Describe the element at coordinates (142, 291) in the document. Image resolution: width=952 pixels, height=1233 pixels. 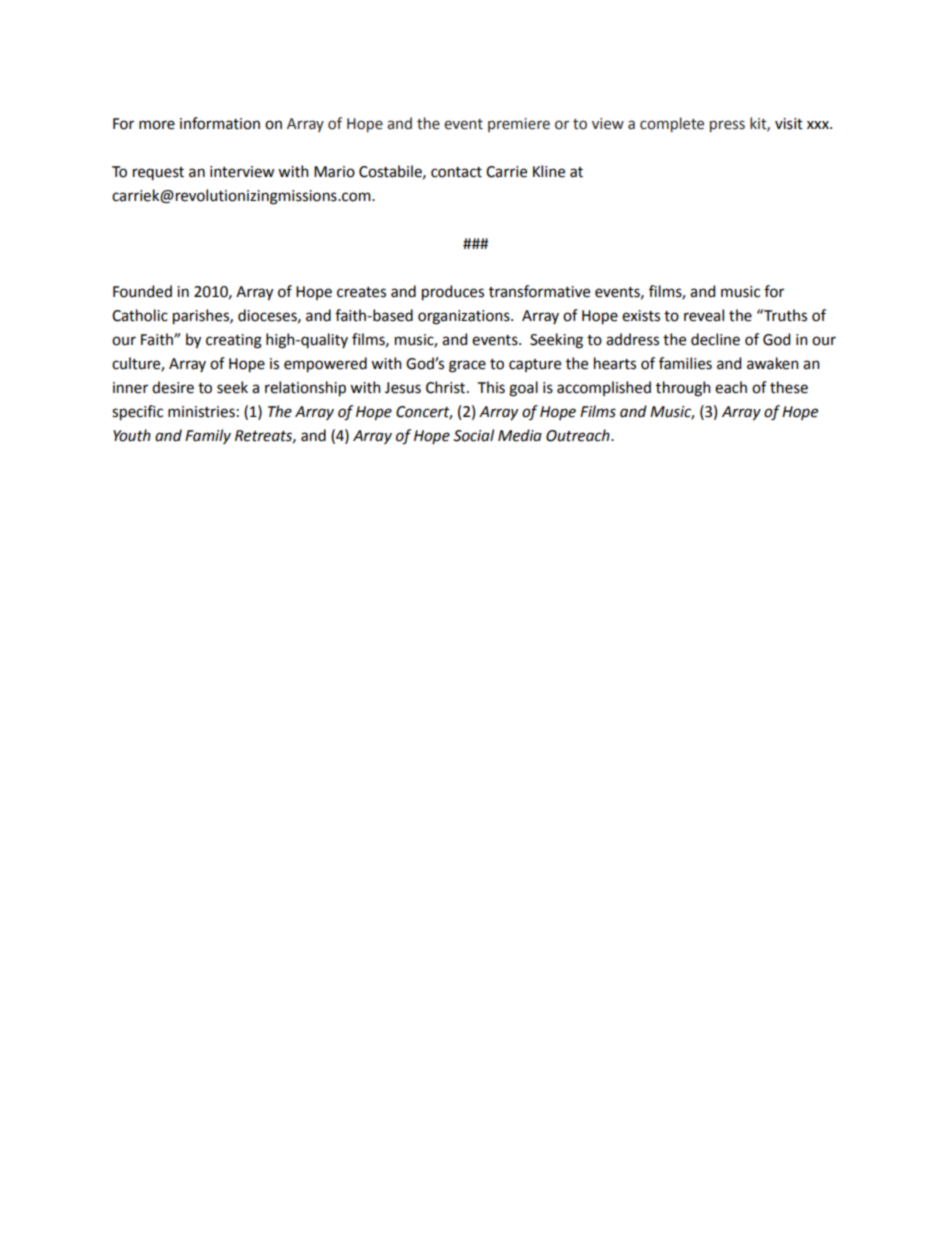
I see `Founded` at that location.
